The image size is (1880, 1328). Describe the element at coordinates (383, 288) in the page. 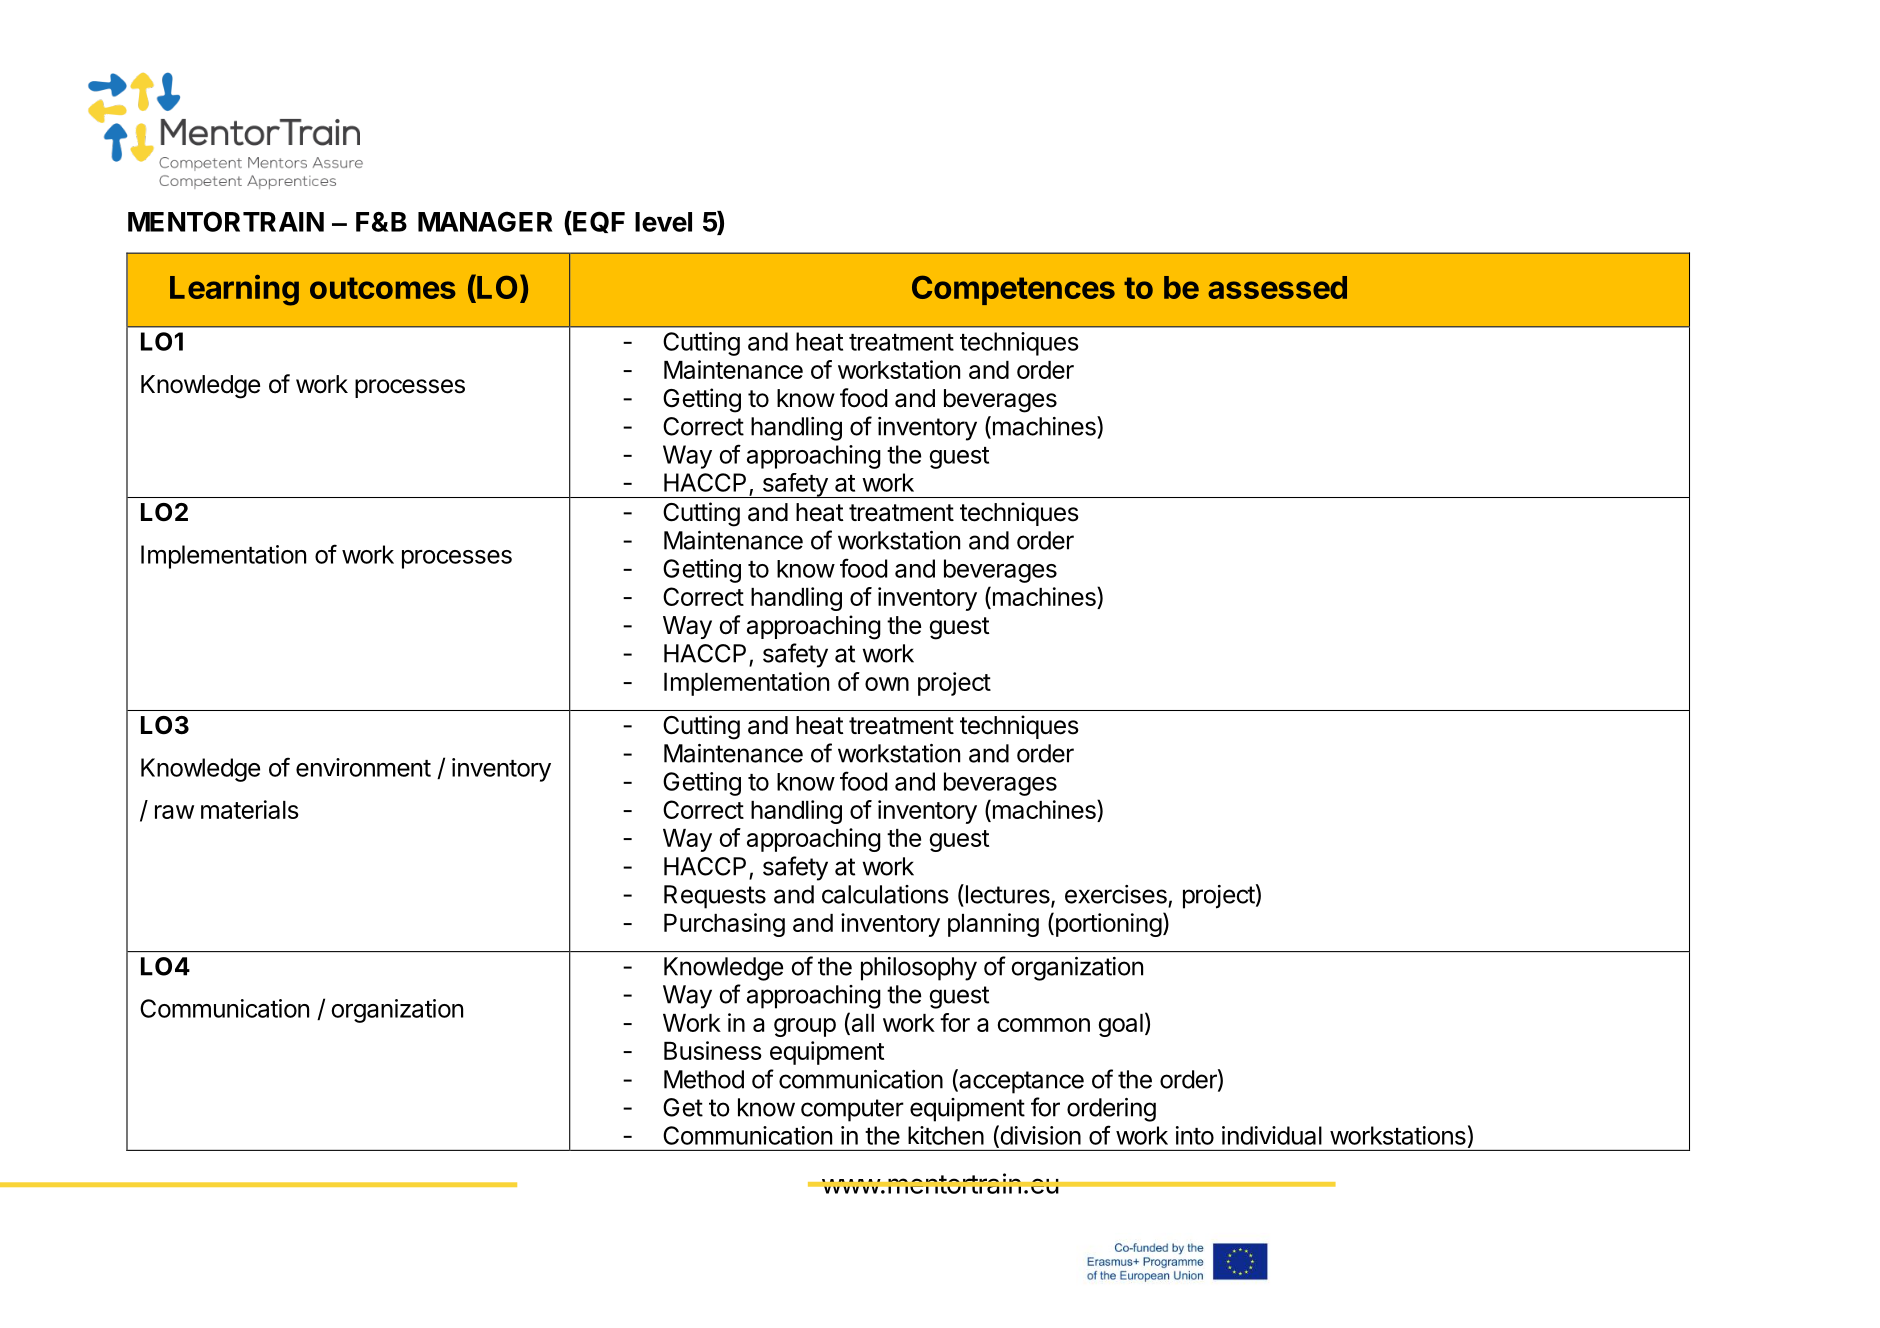

I see `outcomes` at that location.
